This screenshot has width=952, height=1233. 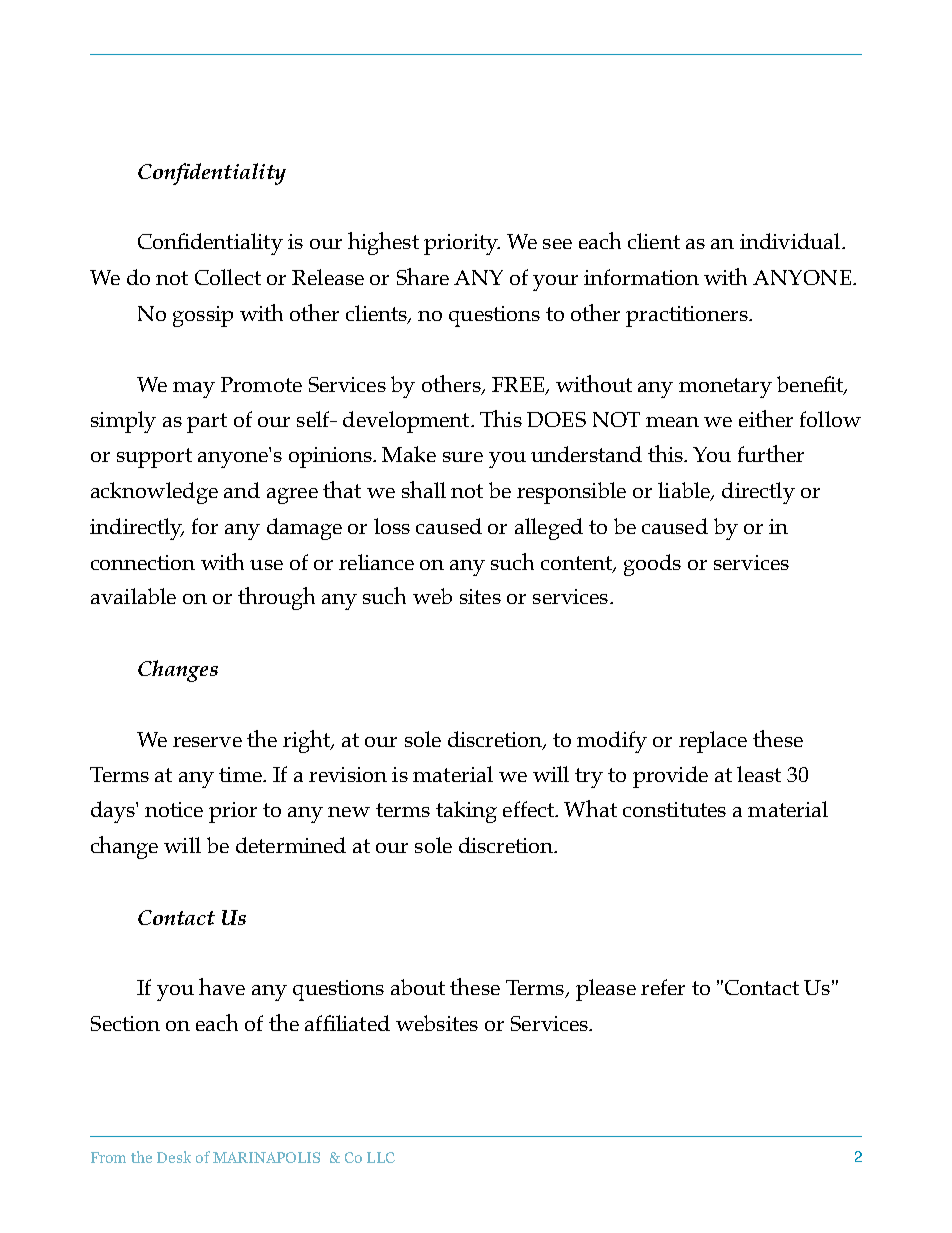 What do you see at coordinates (207, 742) in the screenshot?
I see `reserve` at bounding box center [207, 742].
